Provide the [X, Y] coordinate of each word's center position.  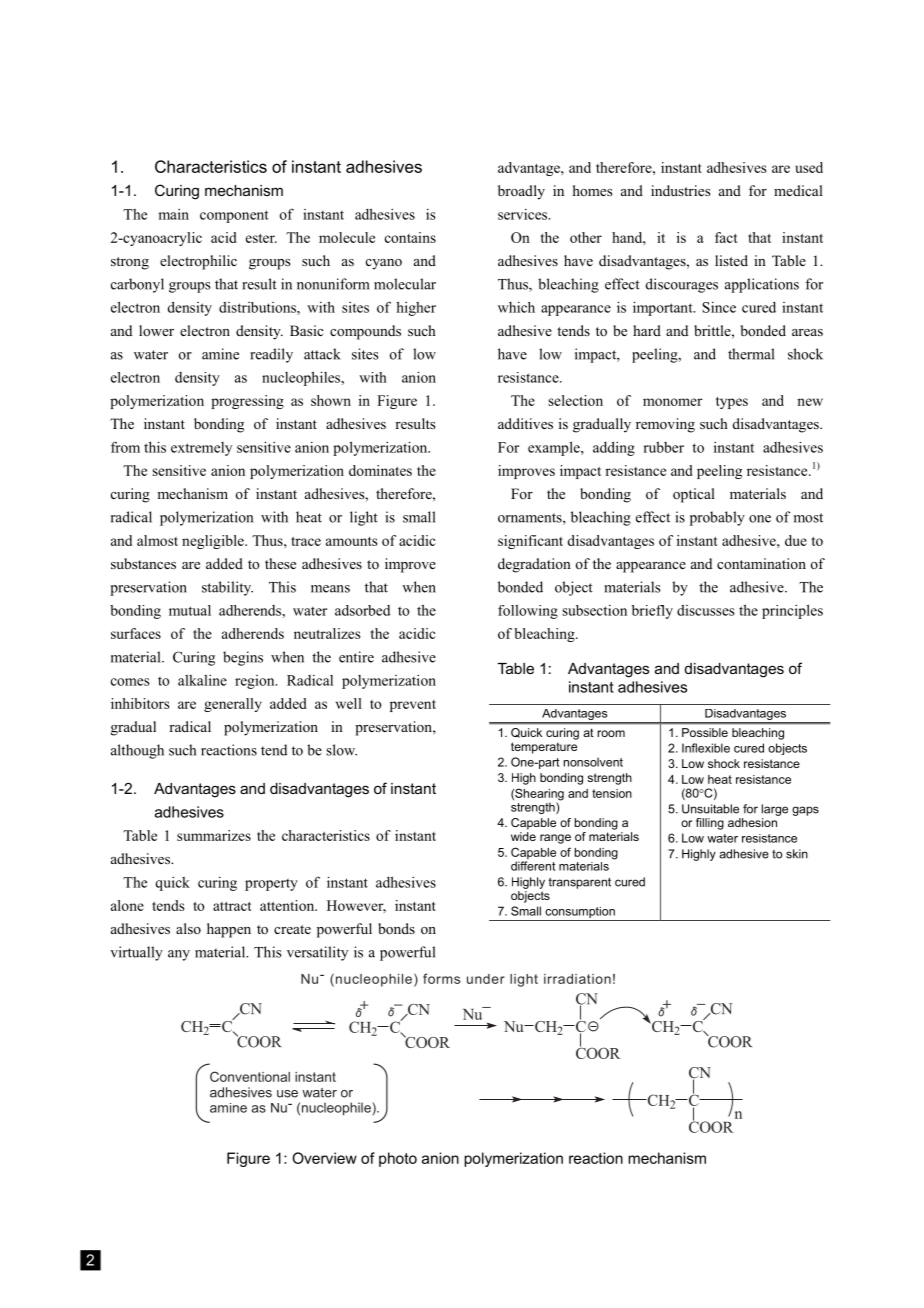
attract [232, 906]
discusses [706, 610]
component [234, 216]
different [533, 866]
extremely [201, 449]
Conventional [250, 1076]
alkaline [202, 680]
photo [398, 1159]
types [732, 403]
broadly [521, 192]
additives [525, 423]
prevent [413, 706]
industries [680, 190]
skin [797, 854]
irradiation [577, 979]
